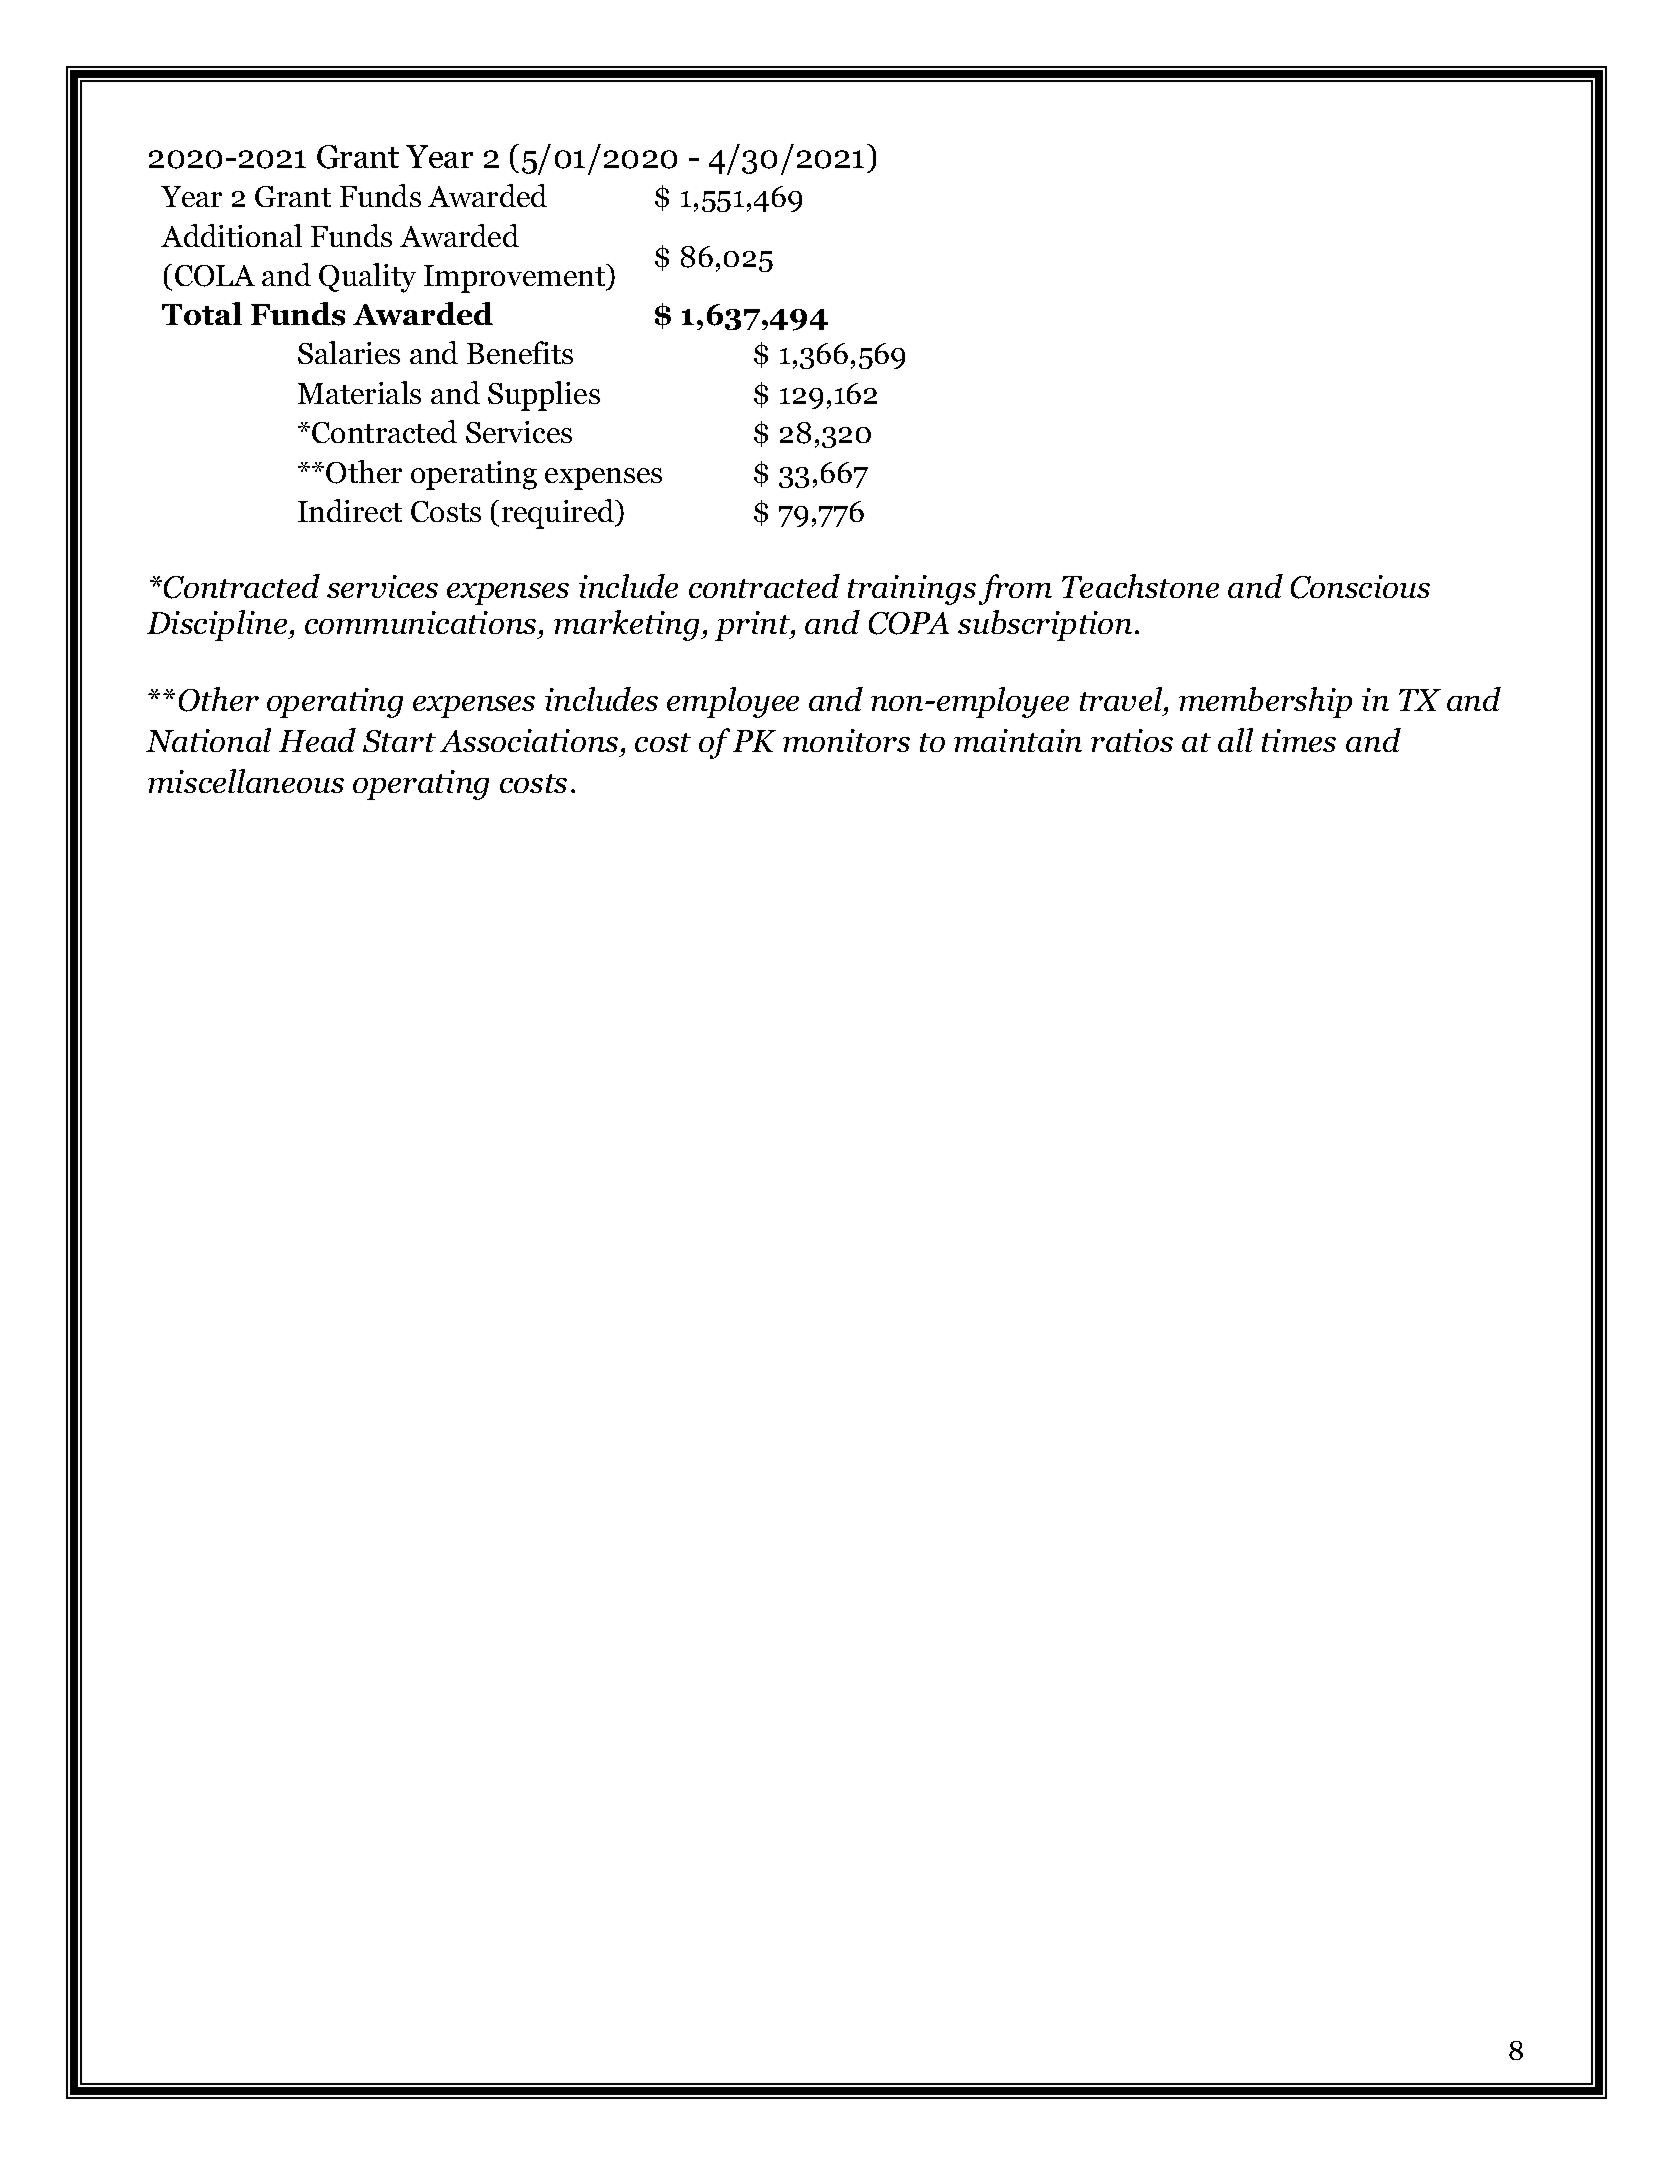 This image has width=1672, height=2164. What do you see at coordinates (1360, 587) in the image?
I see `Conscious` at bounding box center [1360, 587].
